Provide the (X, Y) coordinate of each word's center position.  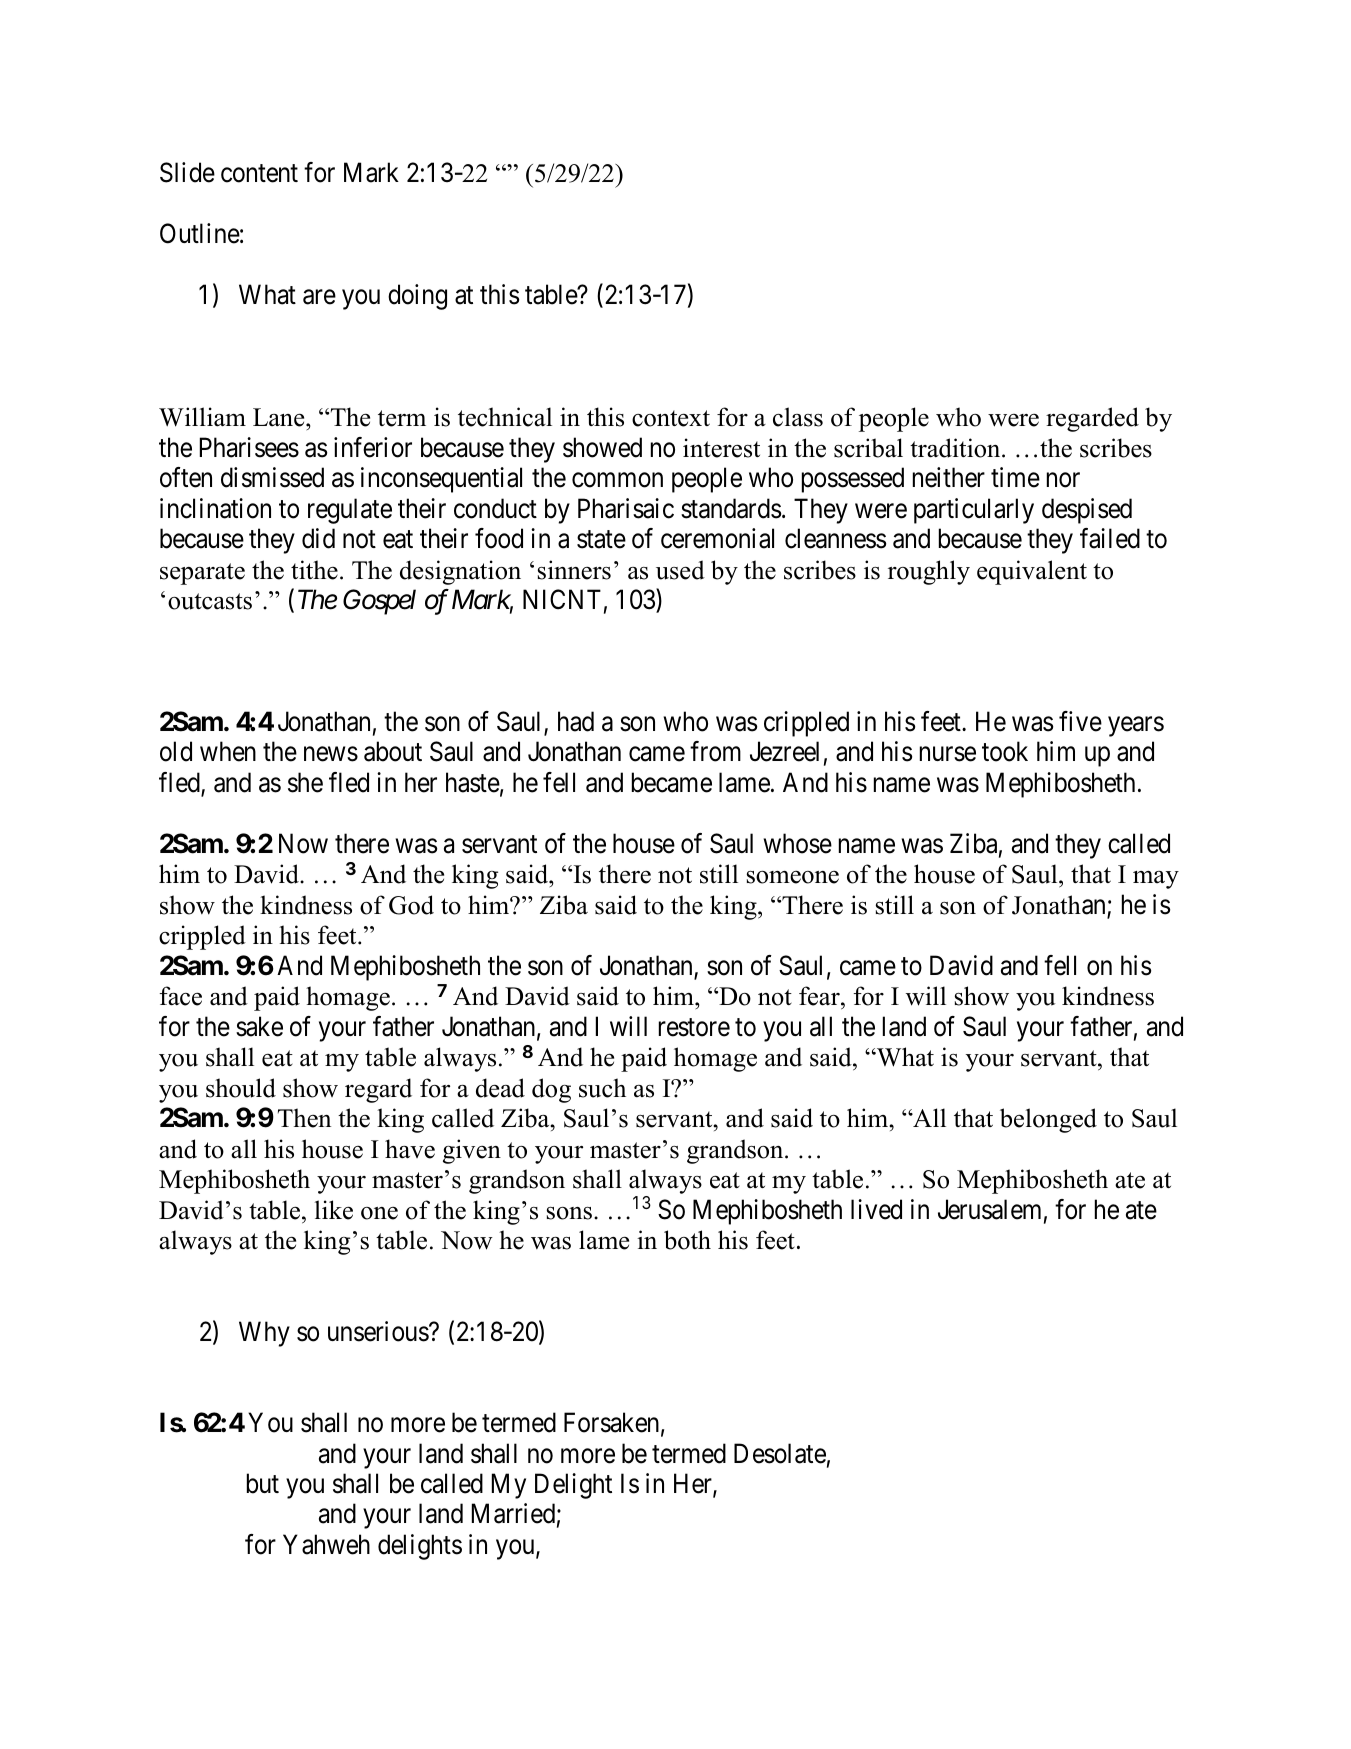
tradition (956, 448)
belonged (1048, 1120)
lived (876, 1209)
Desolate (780, 1453)
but (263, 1483)
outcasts (210, 601)
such (602, 1088)
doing (417, 297)
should (241, 1088)
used (680, 570)
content (259, 174)
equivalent (1032, 572)
